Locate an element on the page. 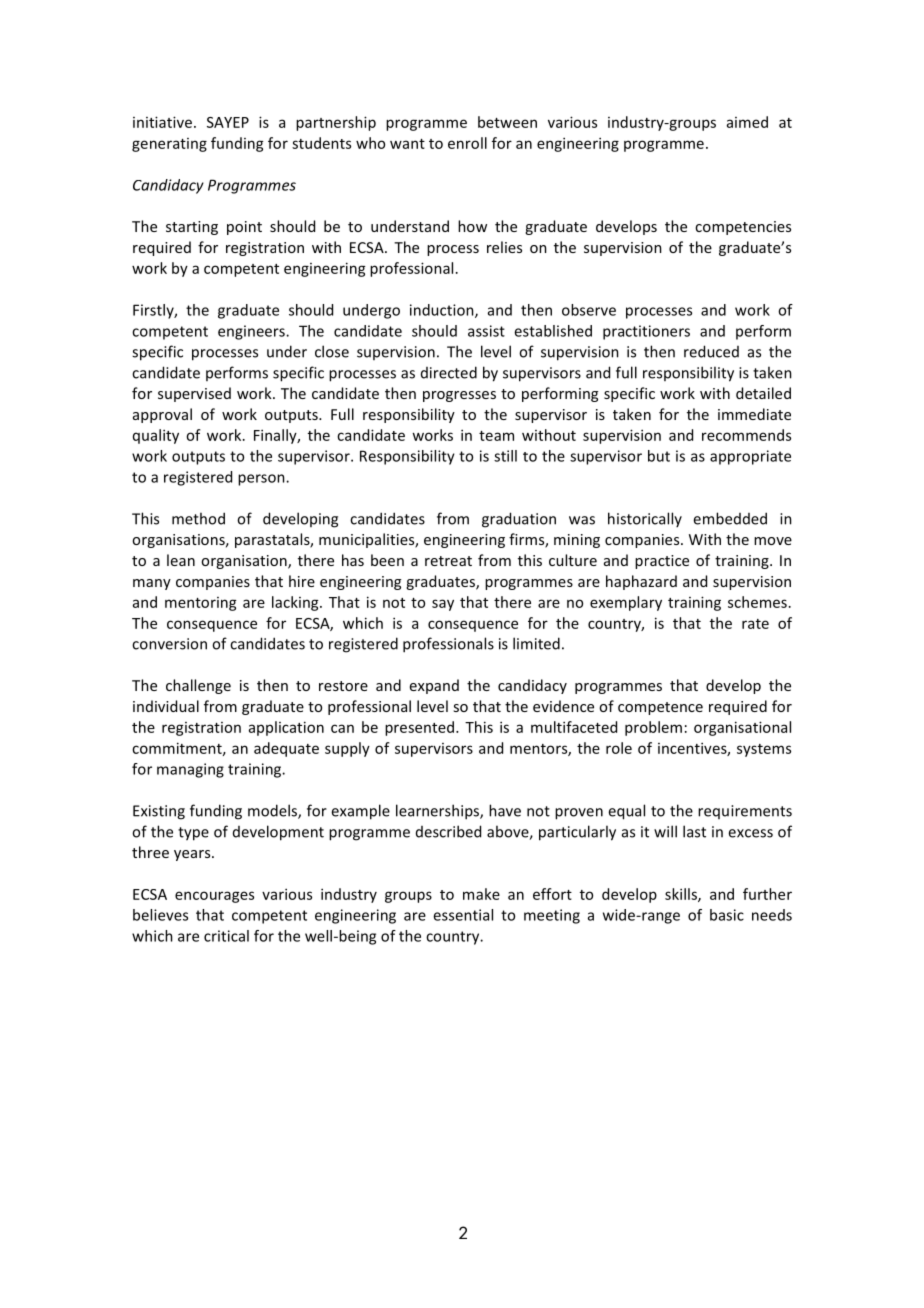  presented is located at coordinates (419, 728).
